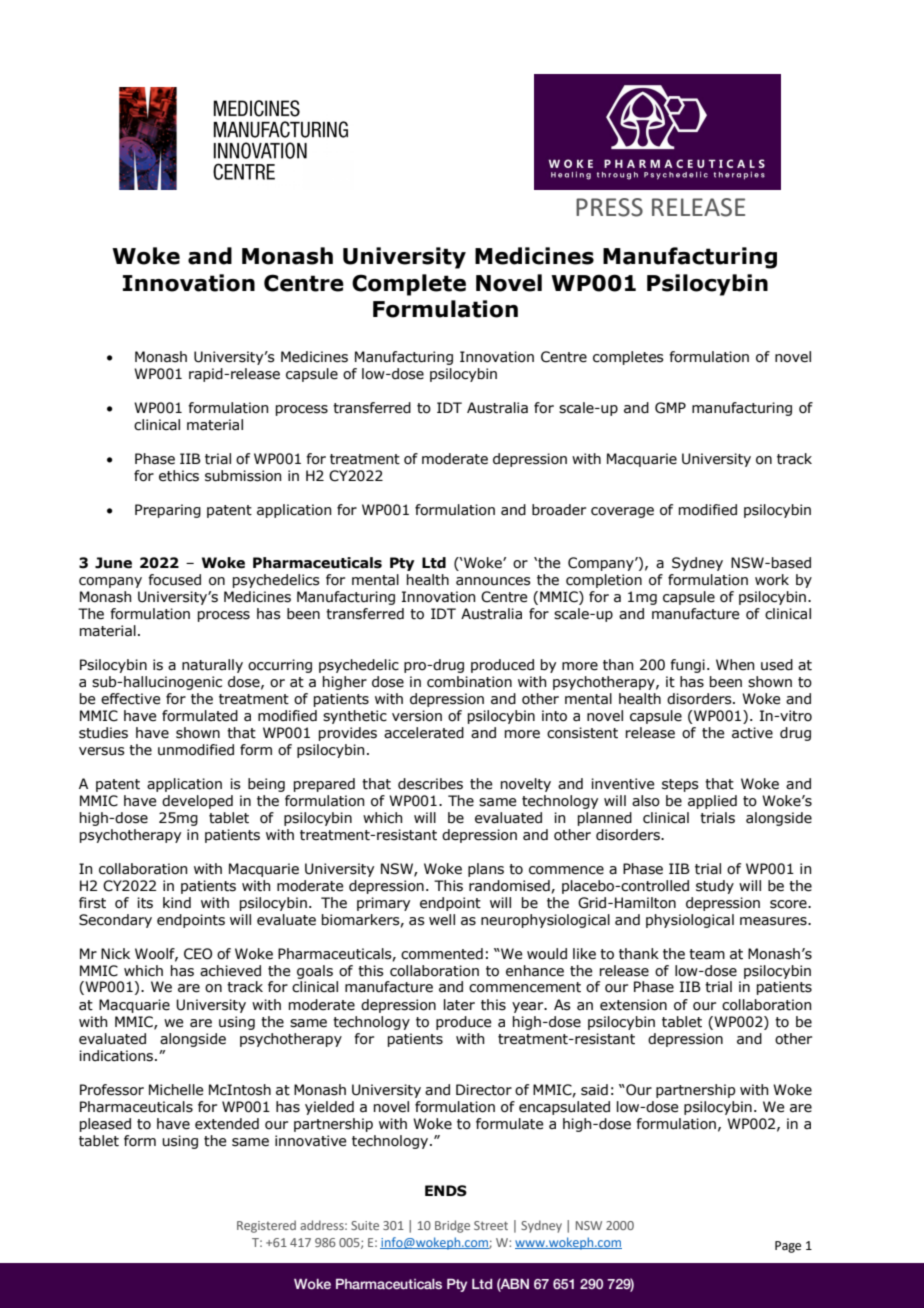 Image resolution: width=924 pixels, height=1308 pixels. I want to click on GMP, so click(670, 408).
